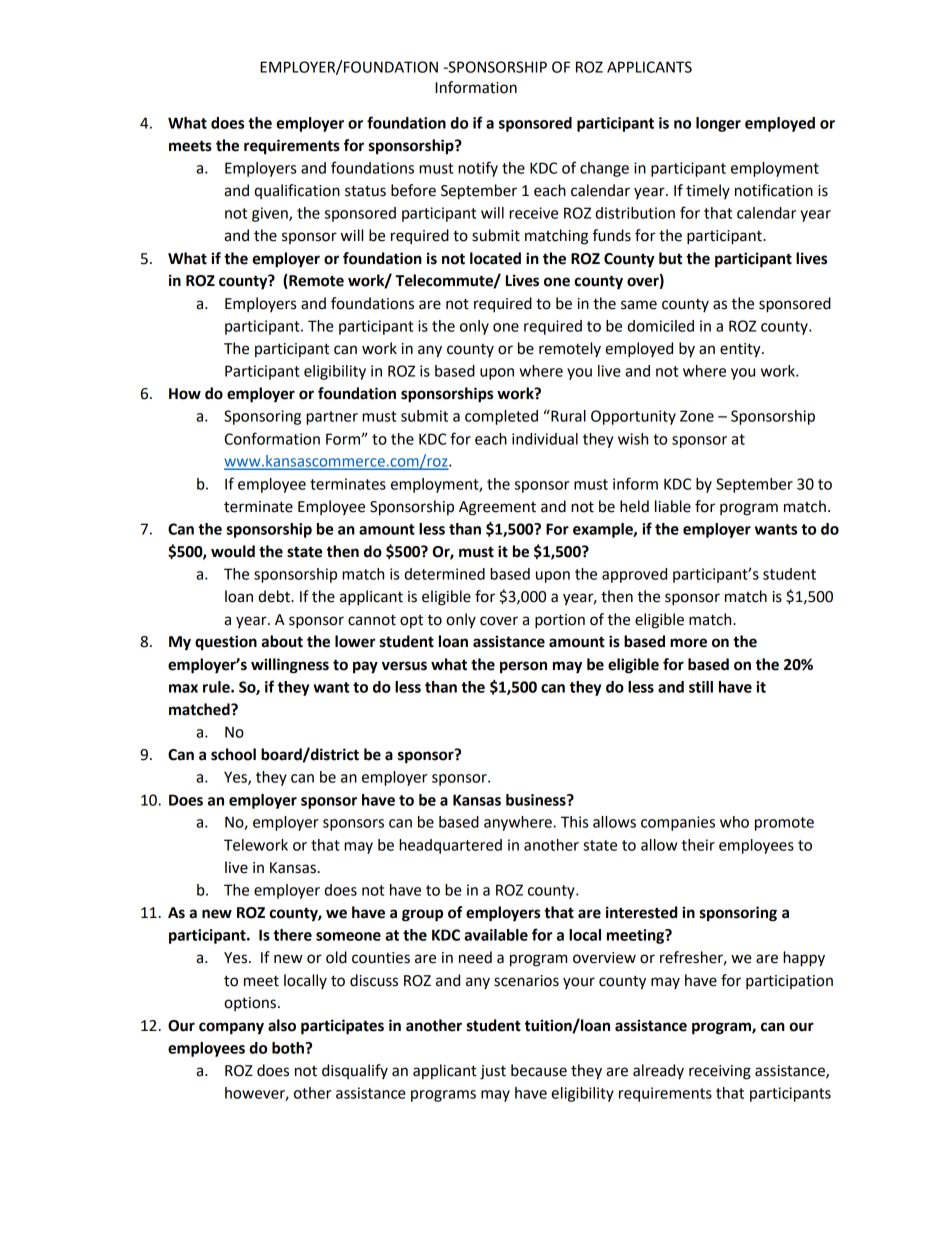 The width and height of the page is (952, 1233). What do you see at coordinates (332, 418) in the page?
I see `partner` at bounding box center [332, 418].
